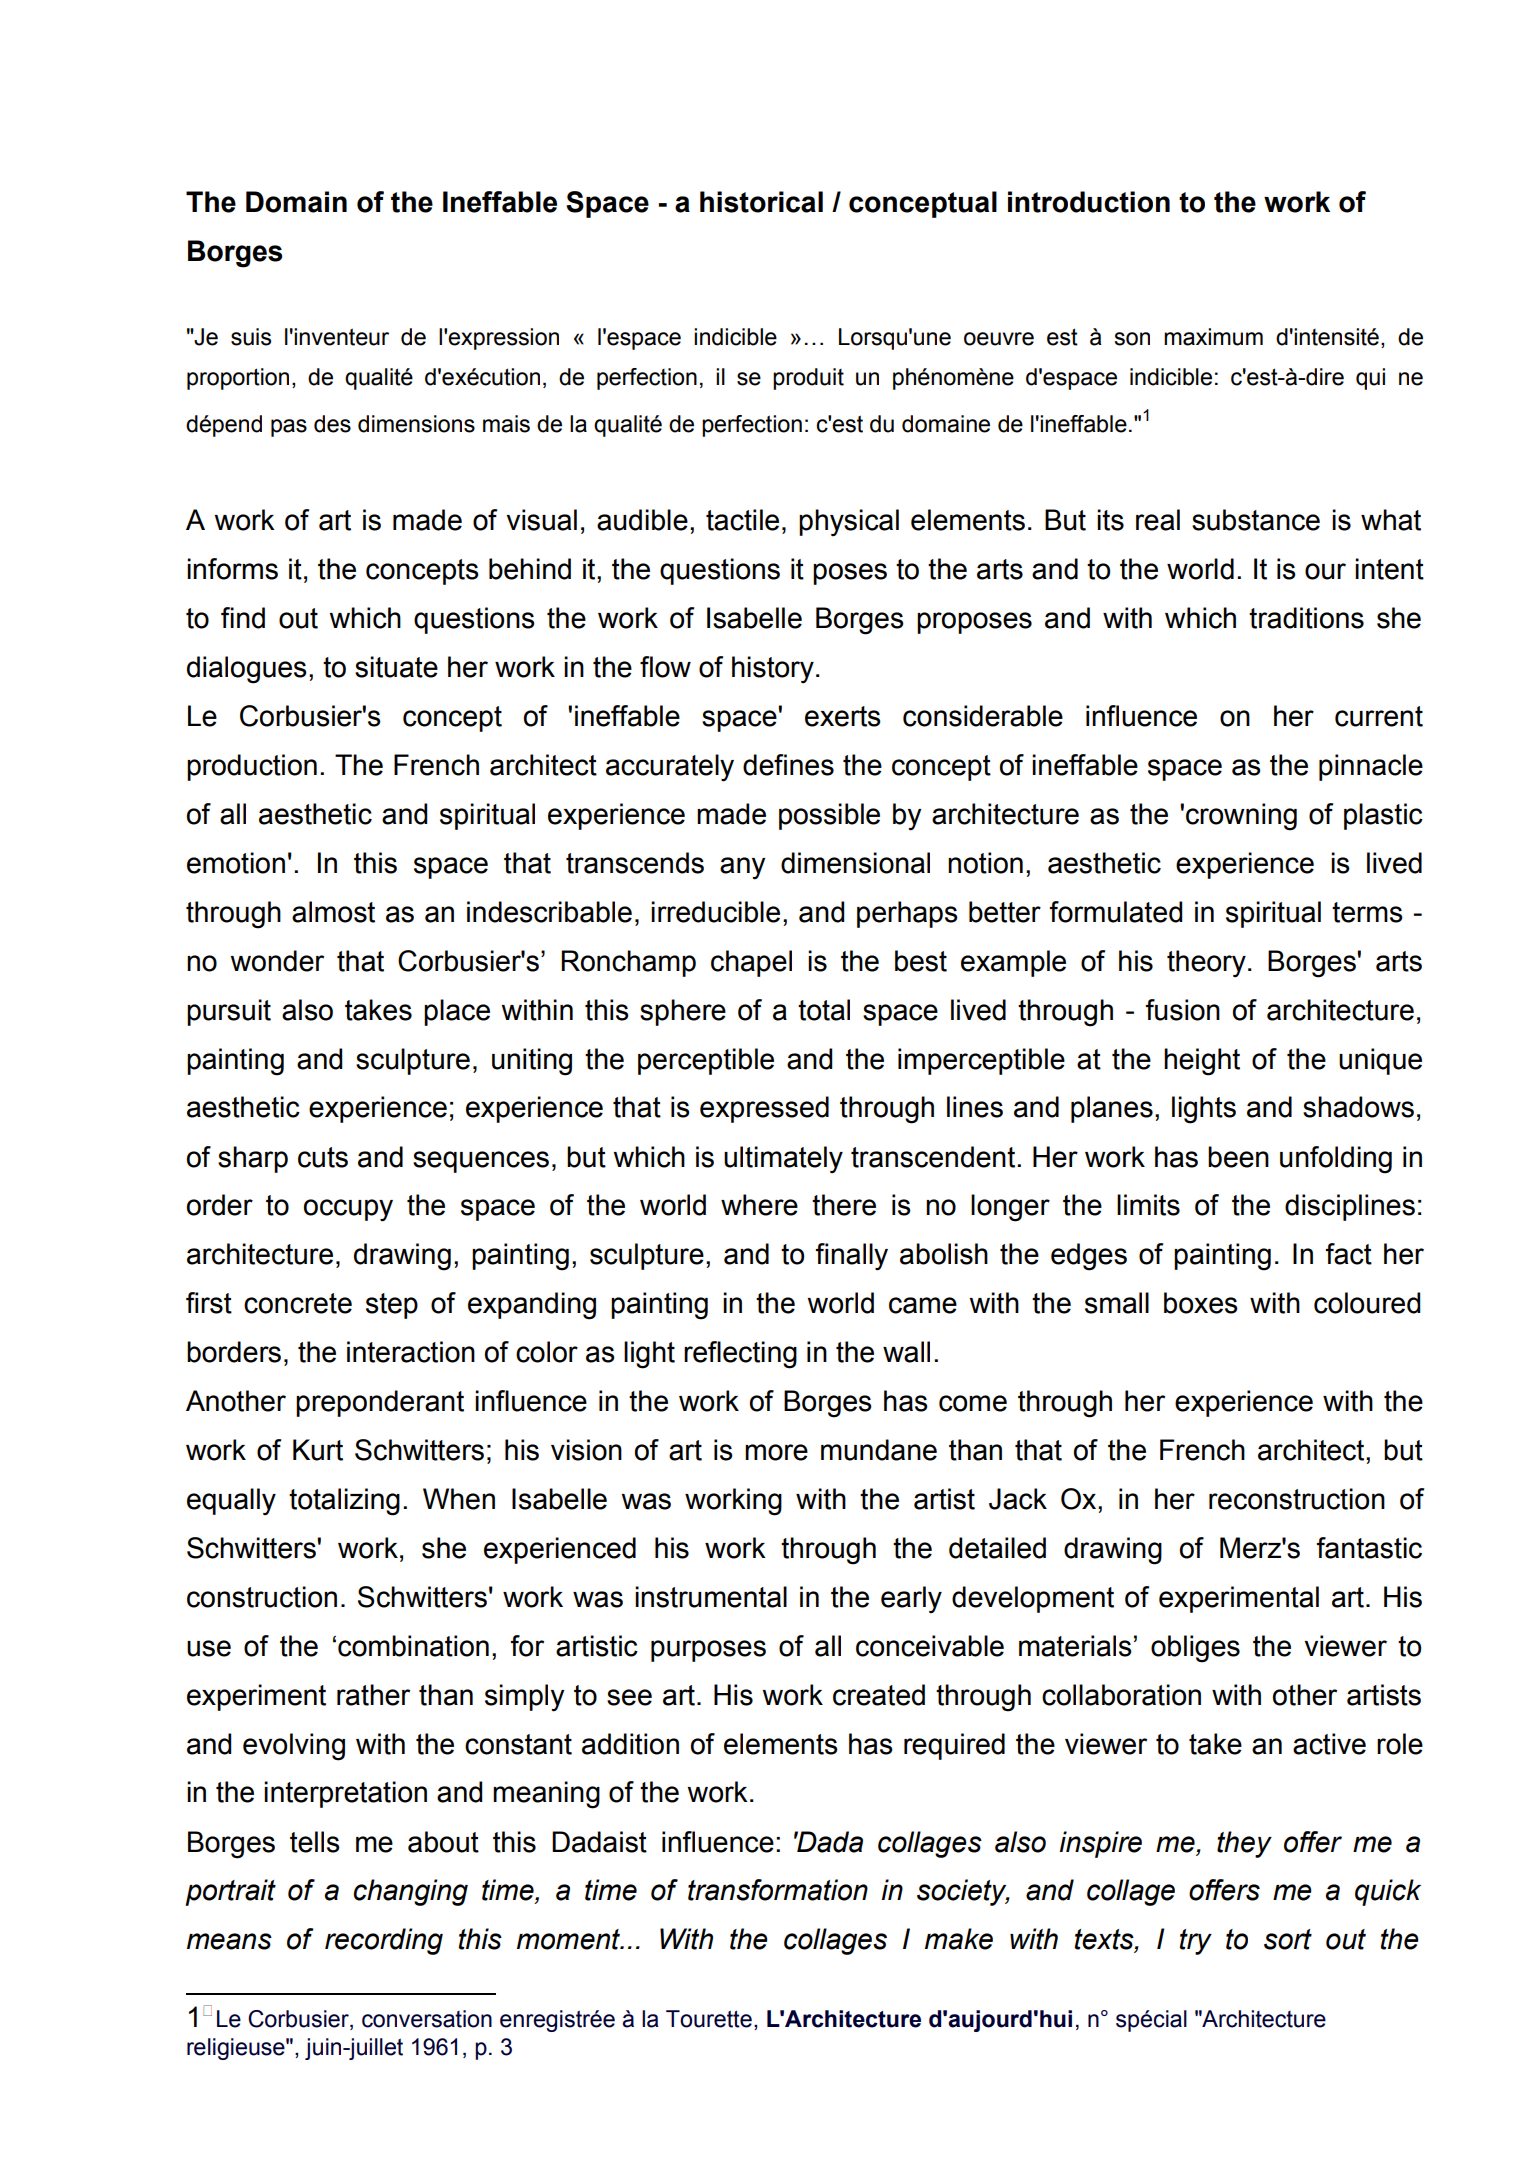 The width and height of the page is (1536, 2174). I want to click on obliges, so click(1195, 1649).
